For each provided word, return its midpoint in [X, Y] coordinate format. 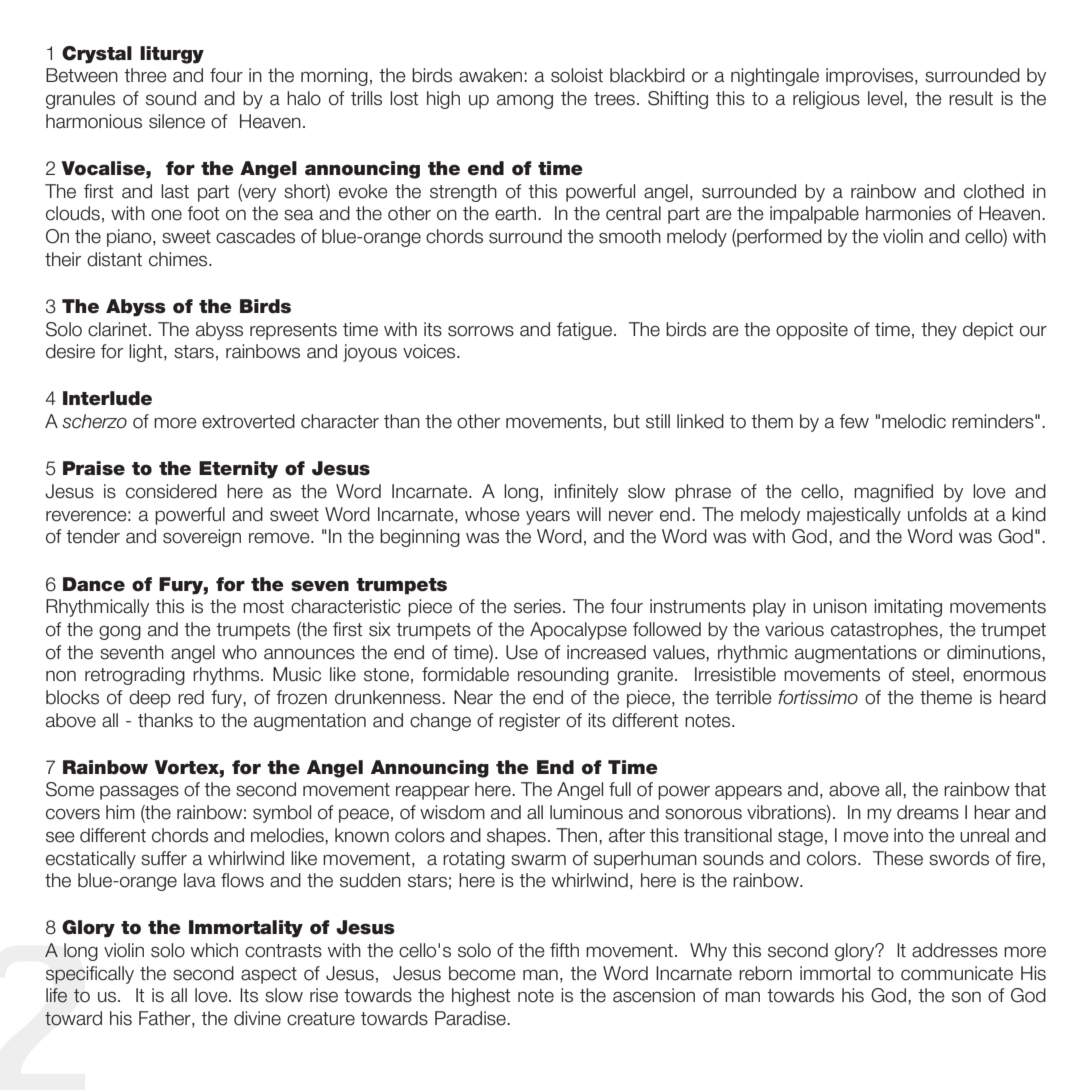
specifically [90, 975]
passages [139, 792]
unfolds [937, 514]
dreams [928, 812]
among [525, 101]
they [939, 331]
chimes [179, 259]
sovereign [202, 538]
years [548, 518]
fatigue [584, 331]
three [145, 75]
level [886, 98]
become [482, 973]
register [529, 722]
